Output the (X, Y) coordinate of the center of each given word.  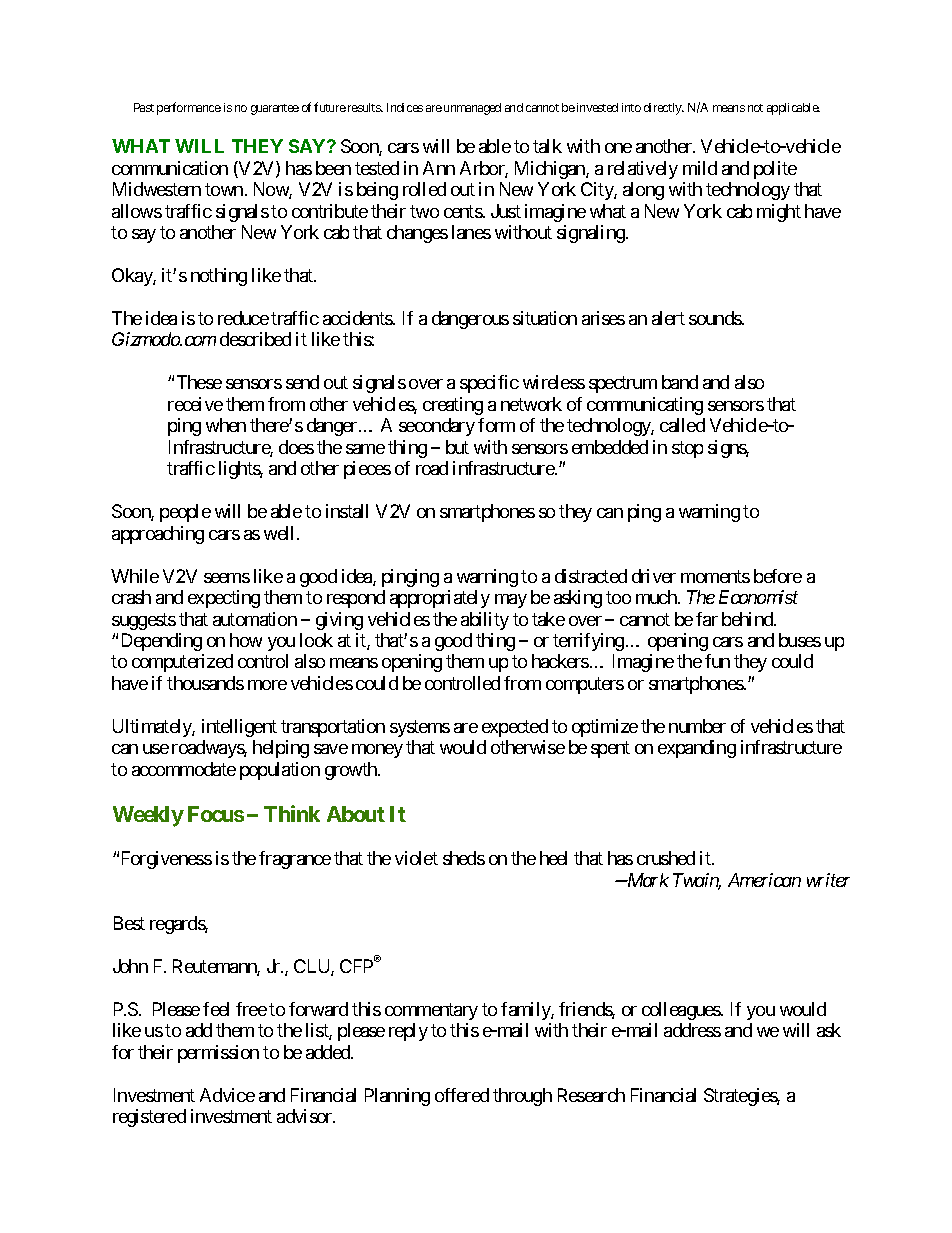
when (226, 425)
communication (170, 168)
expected (515, 728)
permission (218, 1054)
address (692, 1030)
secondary (437, 427)
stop (687, 449)
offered (462, 1095)
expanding (697, 749)
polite (775, 170)
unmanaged (472, 109)
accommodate (184, 769)
